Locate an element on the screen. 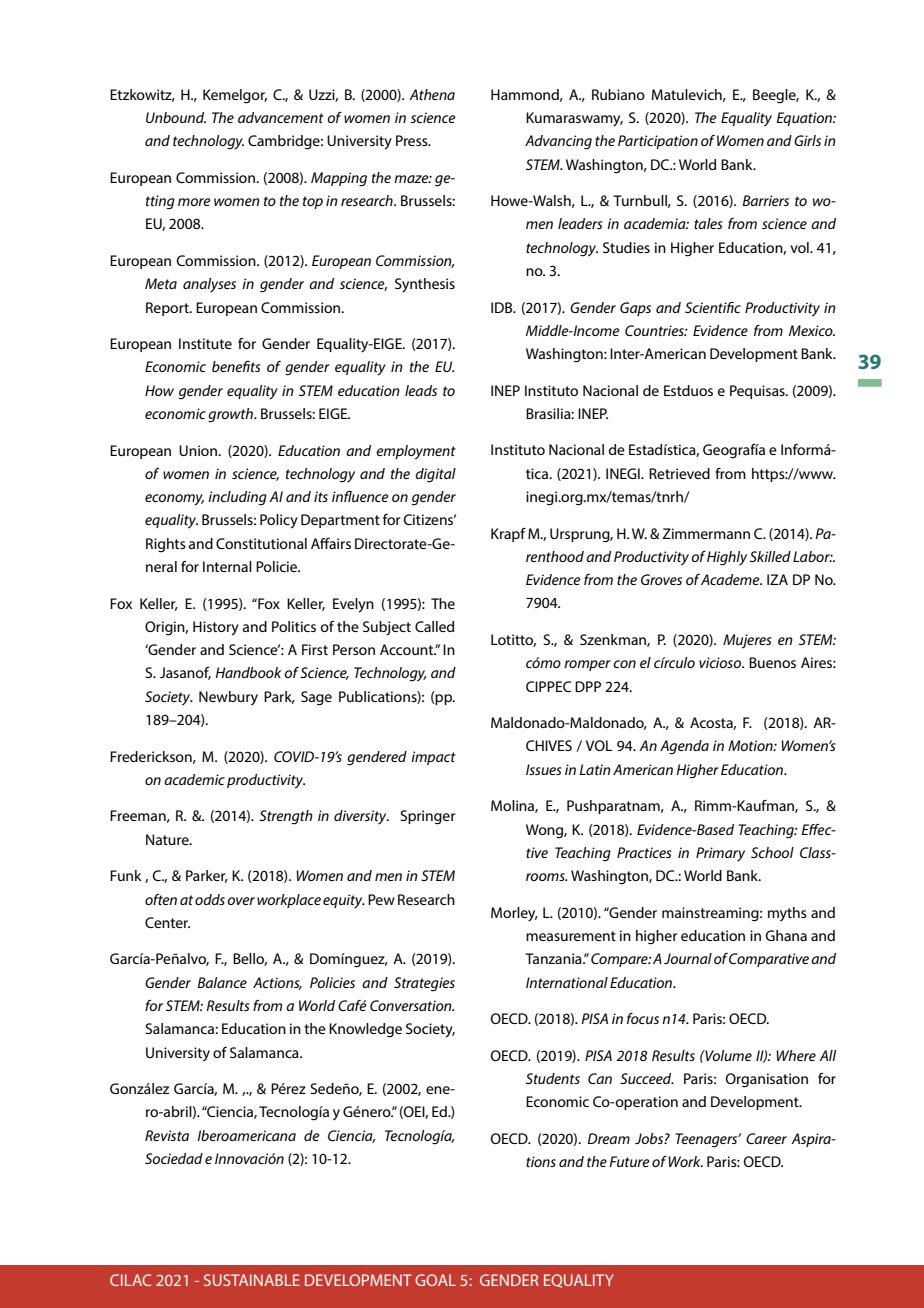 The width and height of the screenshot is (924, 1308). Called is located at coordinates (434, 626).
